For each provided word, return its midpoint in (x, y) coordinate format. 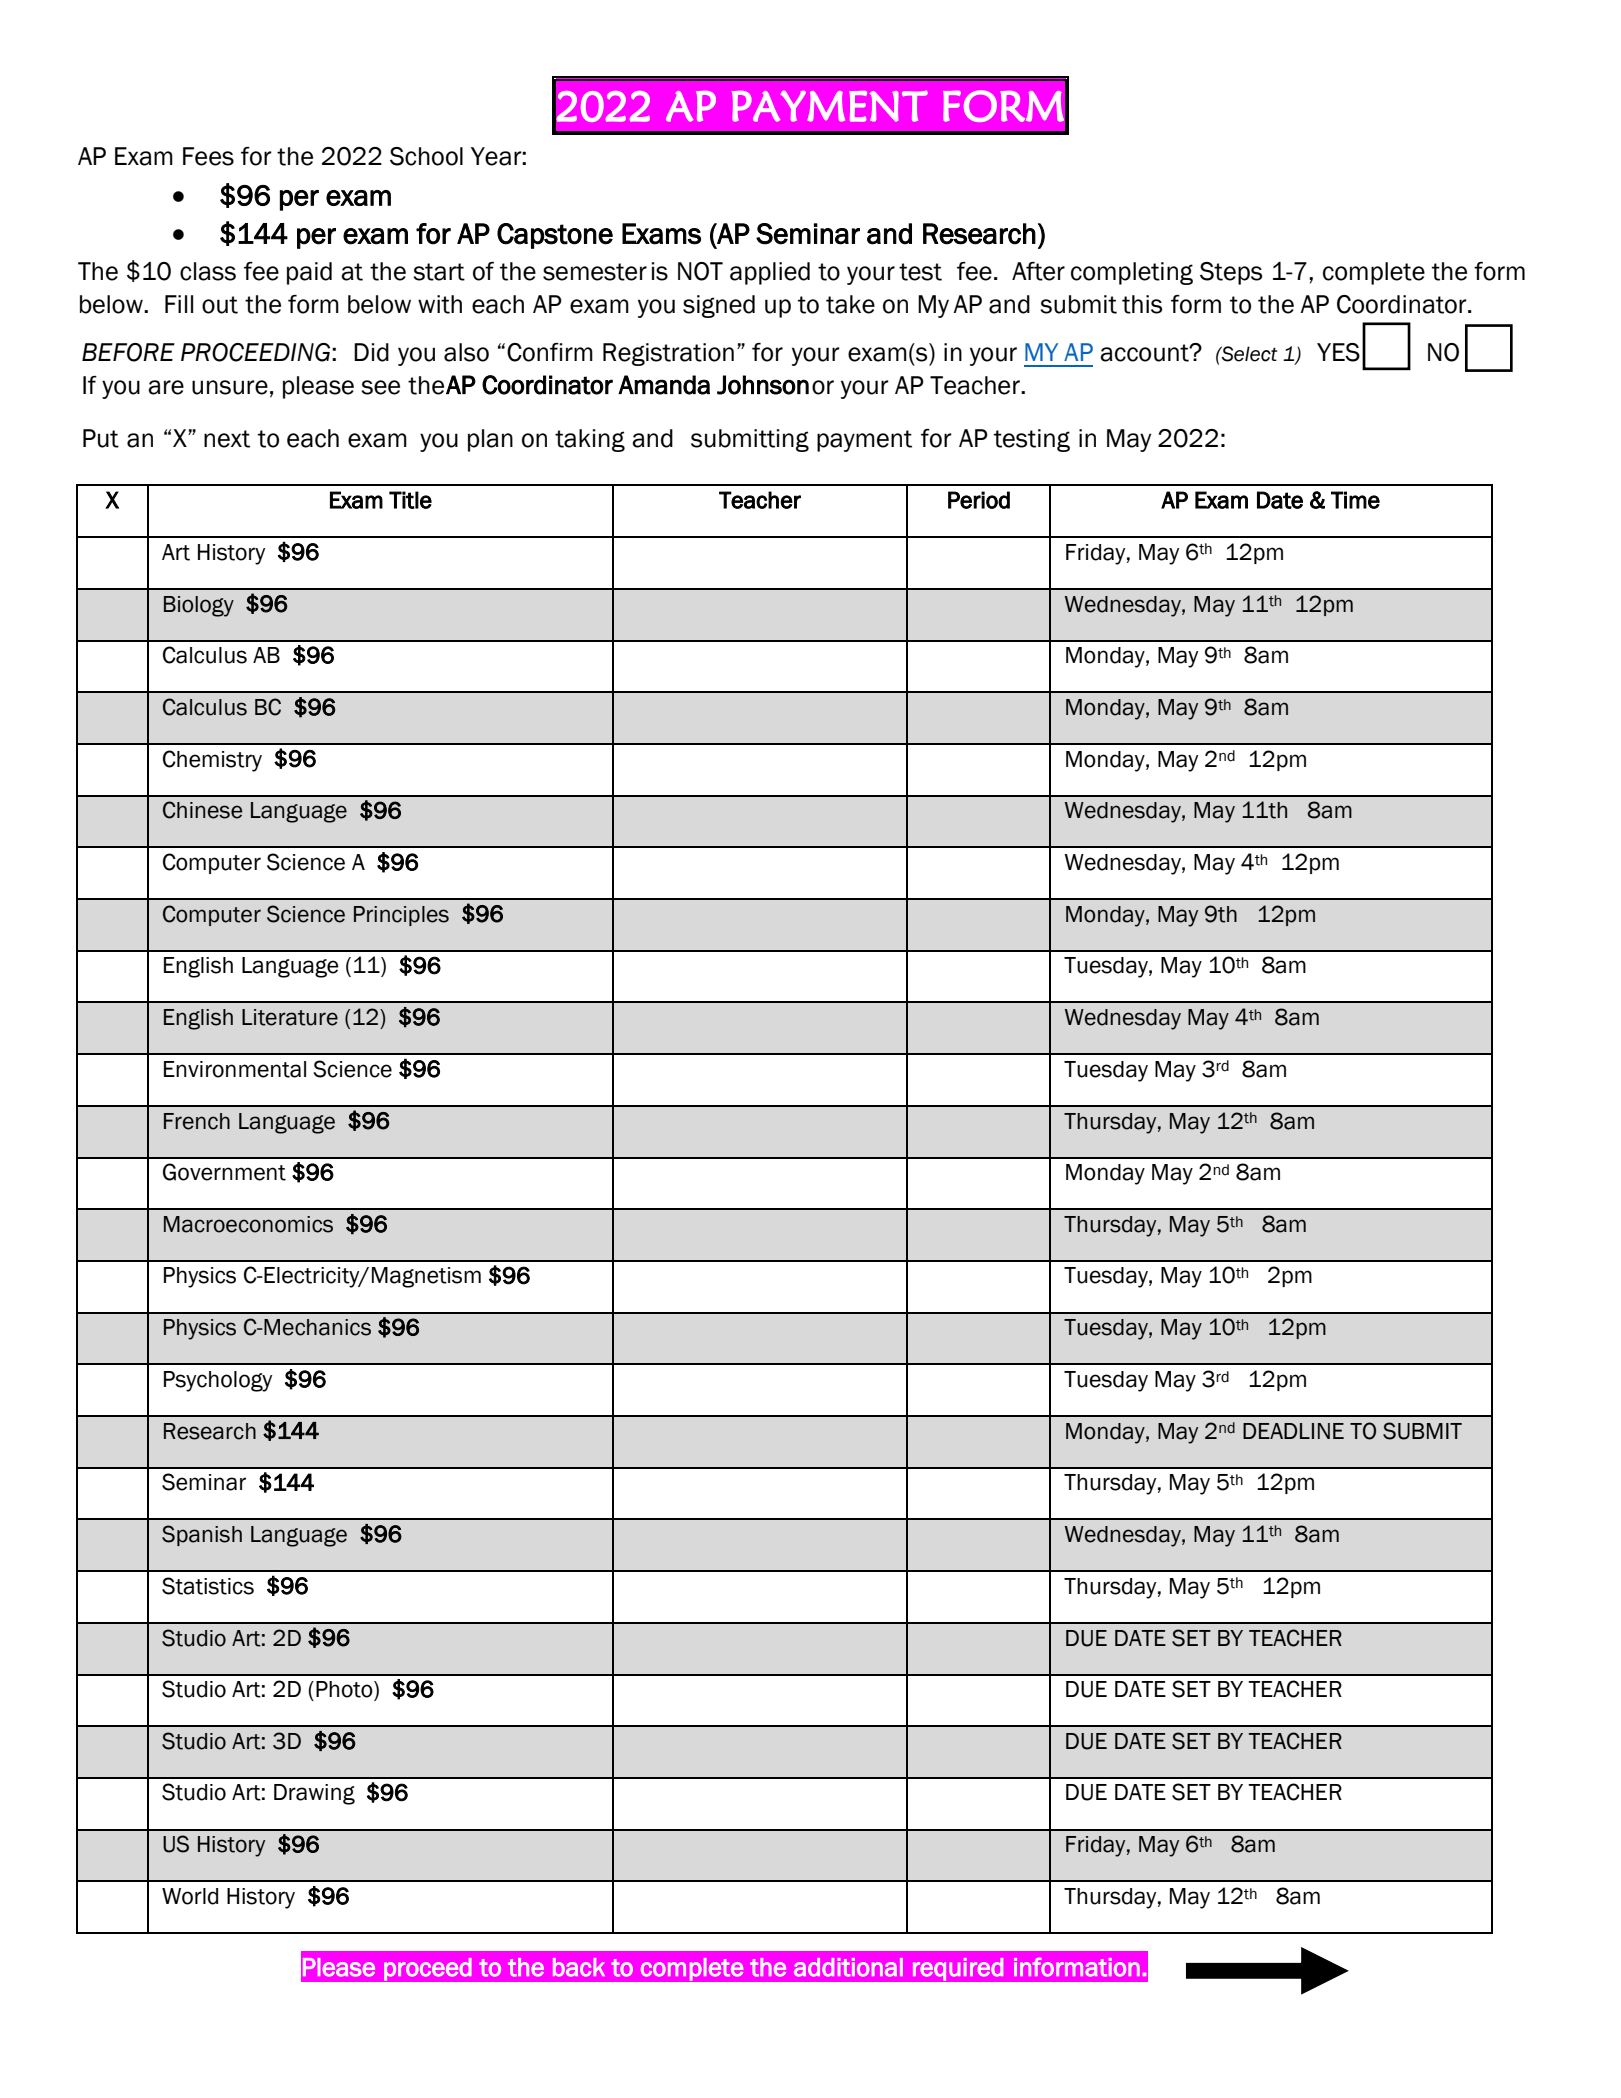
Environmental (235, 1069)
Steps (1231, 273)
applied (770, 273)
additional (848, 1967)
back (579, 1967)
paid (309, 273)
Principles (401, 916)
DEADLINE (1293, 1431)
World (190, 1896)
